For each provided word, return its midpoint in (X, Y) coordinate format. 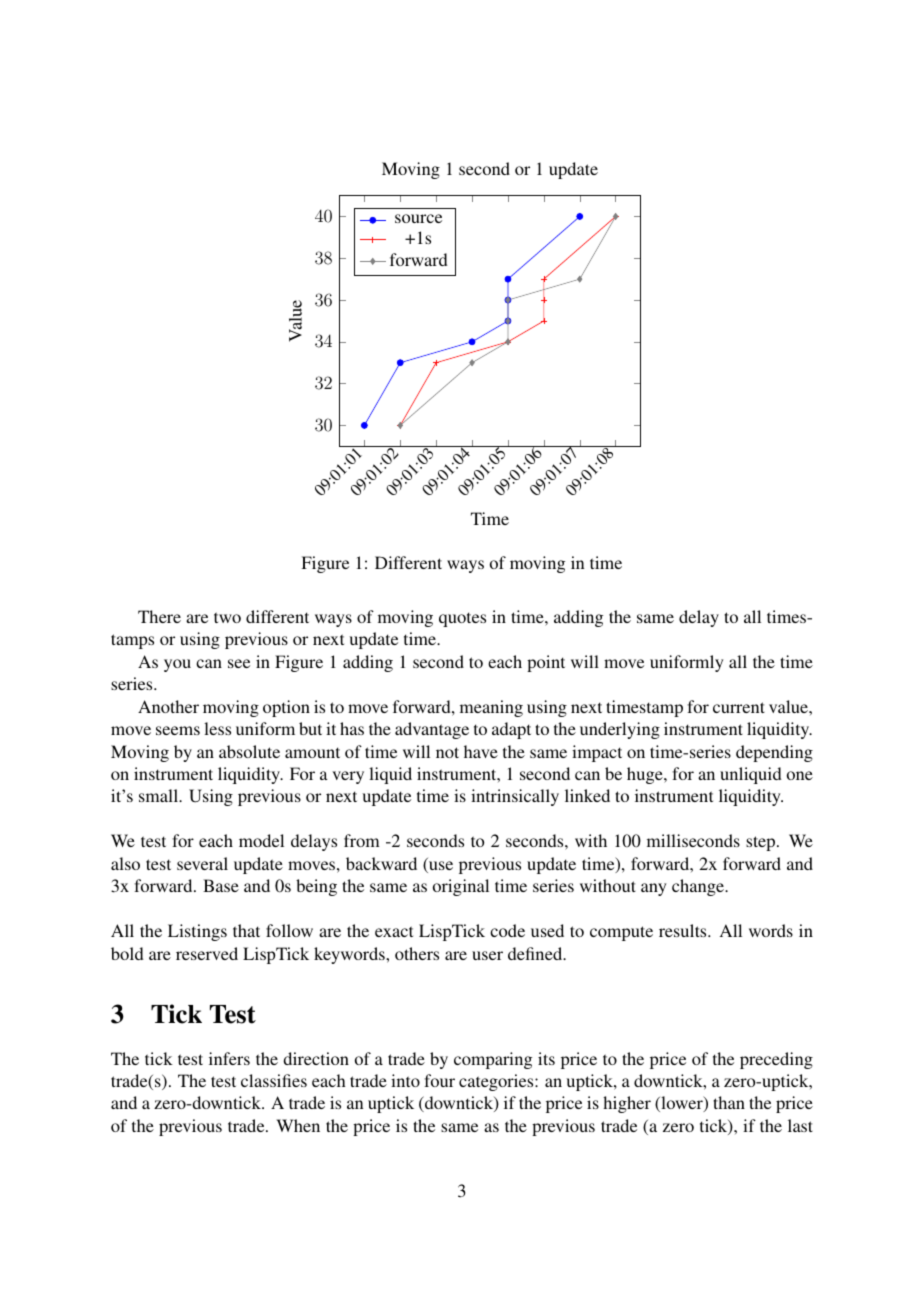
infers (229, 1058)
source (418, 218)
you (177, 665)
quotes (462, 619)
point (546, 663)
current (739, 707)
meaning (491, 708)
